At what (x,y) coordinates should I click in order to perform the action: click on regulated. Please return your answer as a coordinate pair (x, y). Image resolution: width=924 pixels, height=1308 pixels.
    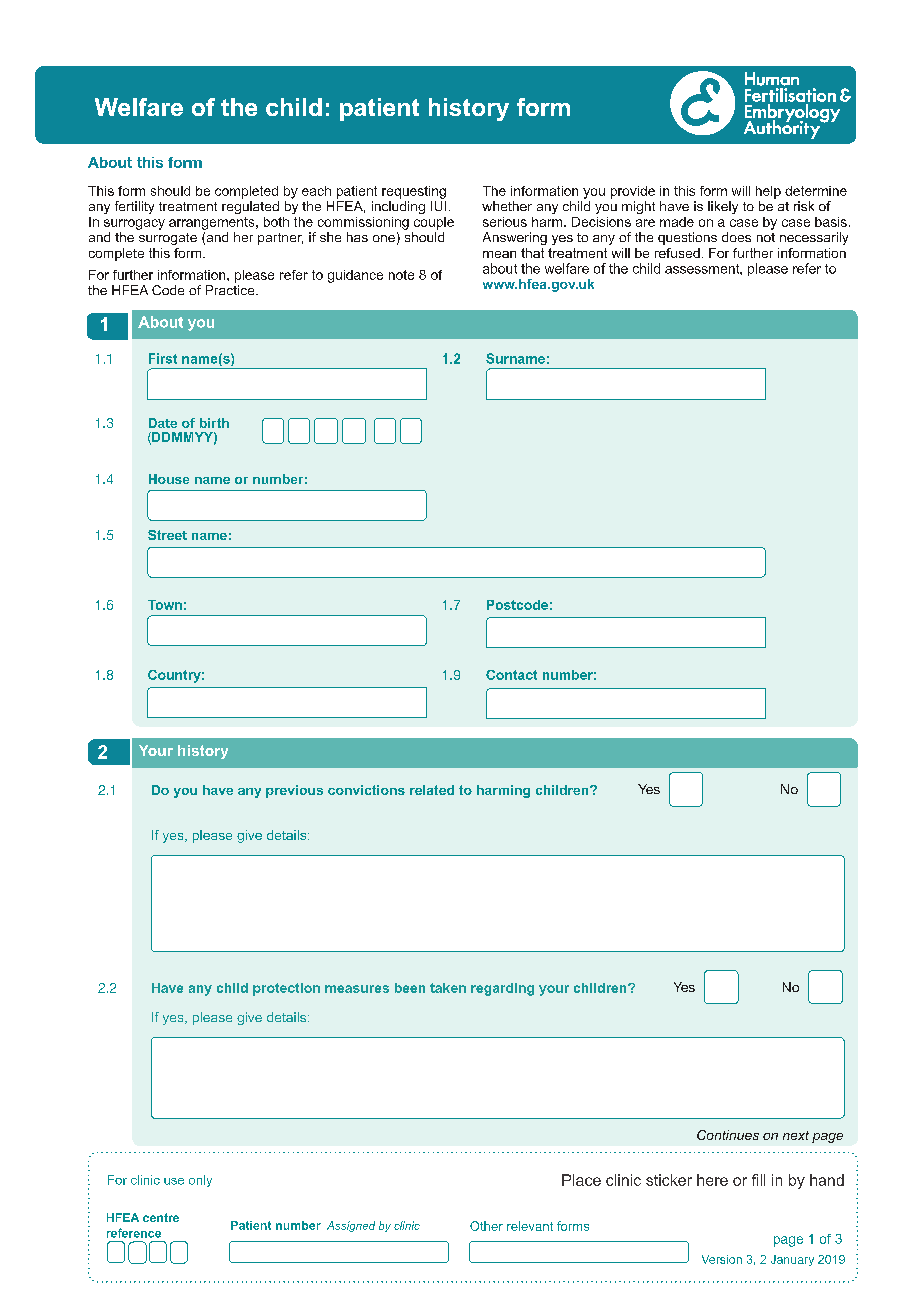
    Looking at the image, I should click on (250, 207).
